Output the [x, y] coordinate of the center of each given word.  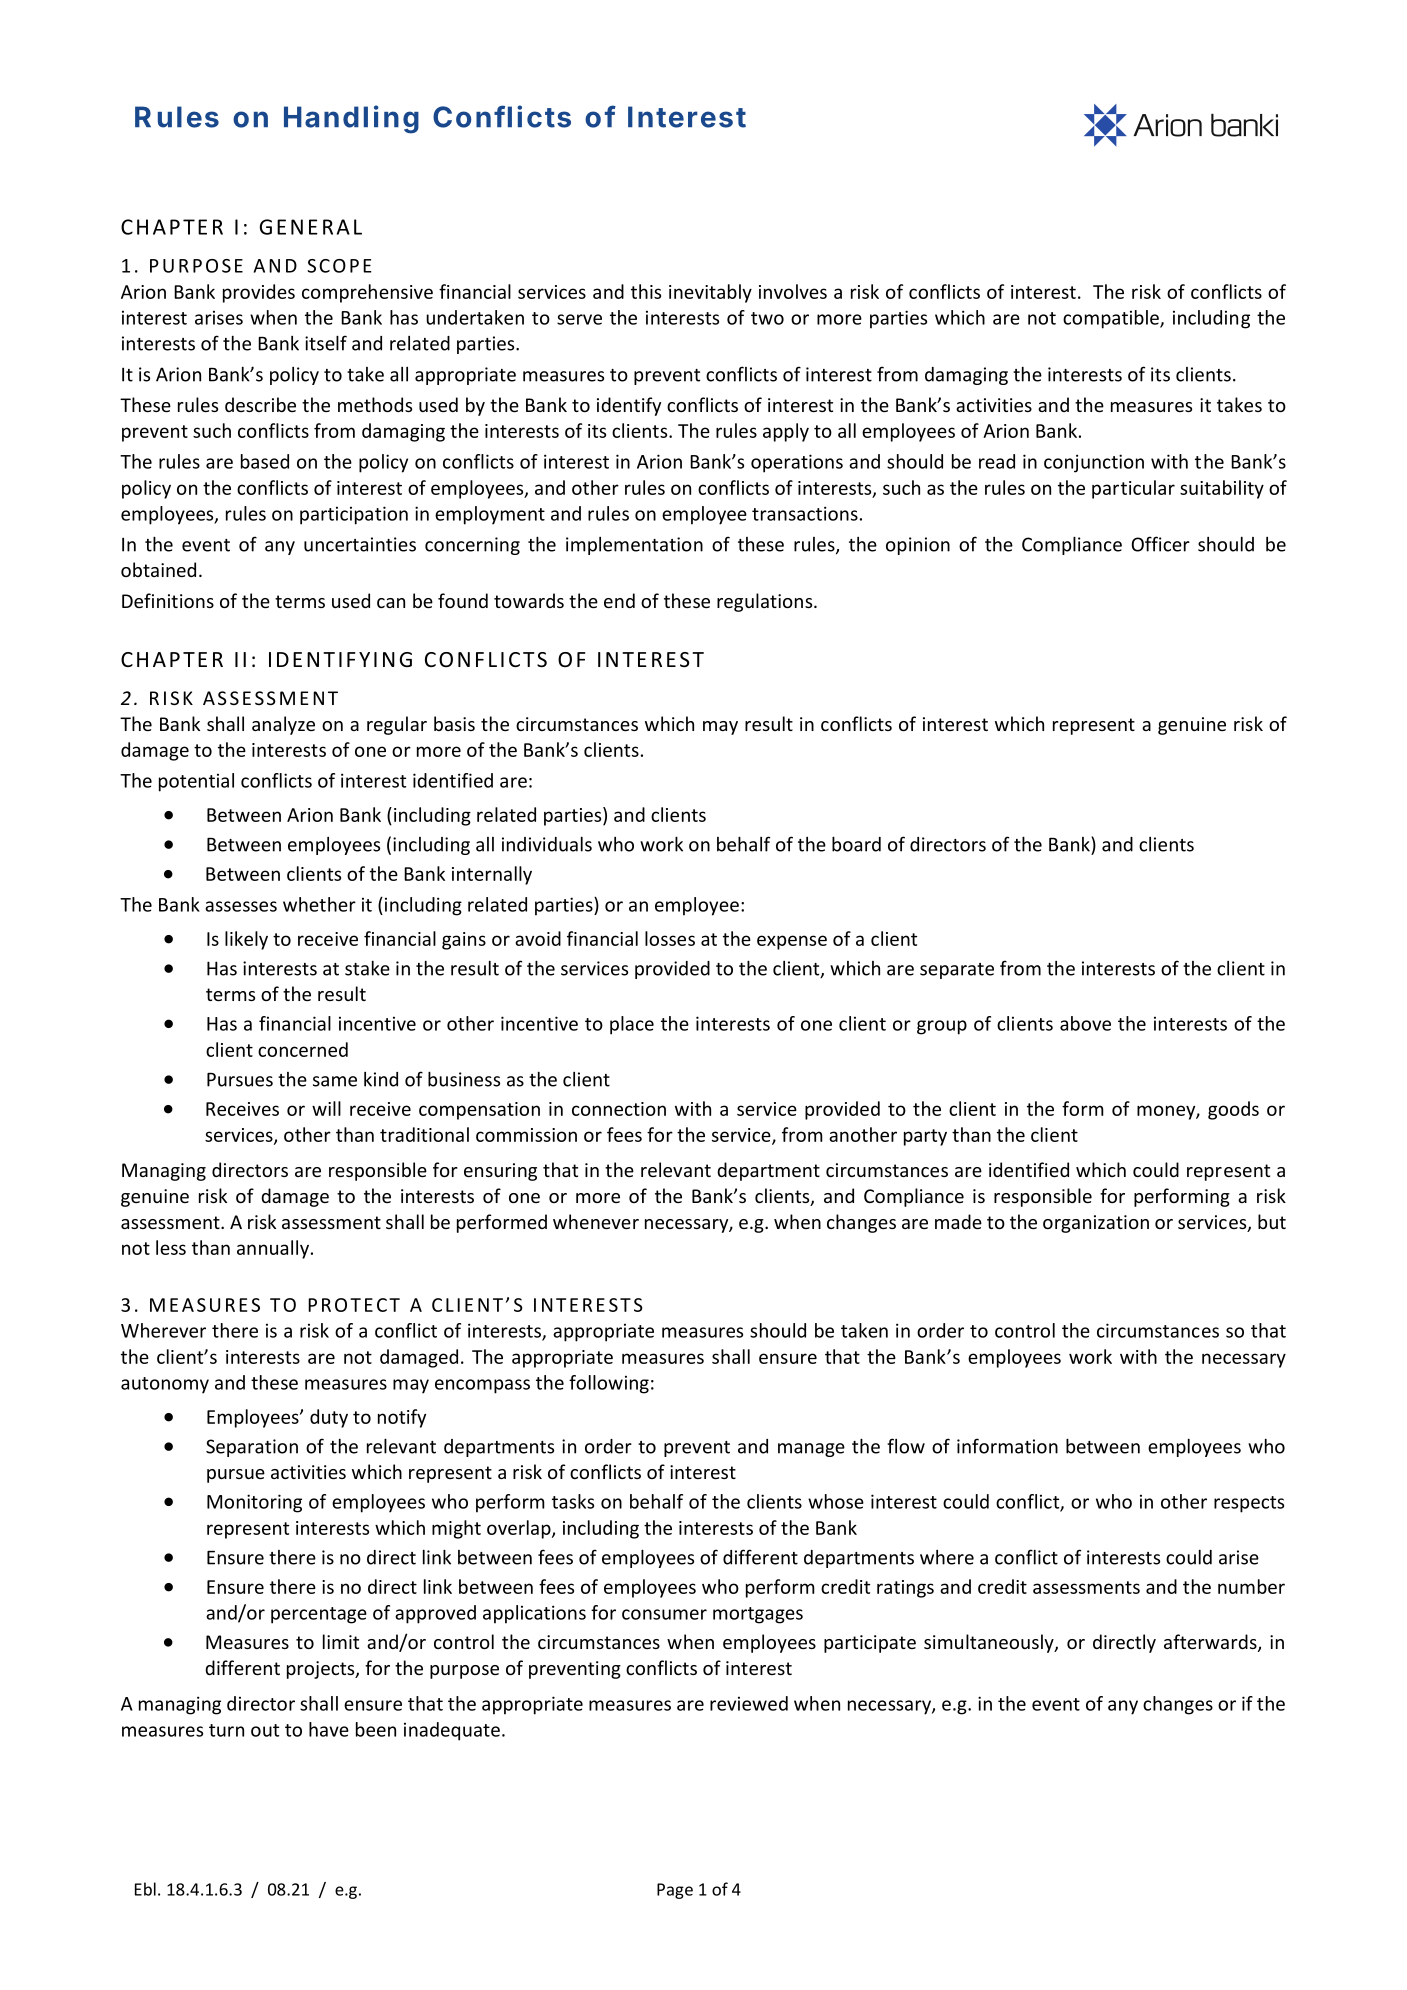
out [265, 1730]
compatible [1112, 319]
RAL [342, 227]
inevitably [710, 293]
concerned [303, 1049]
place [632, 1025]
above [1085, 1023]
